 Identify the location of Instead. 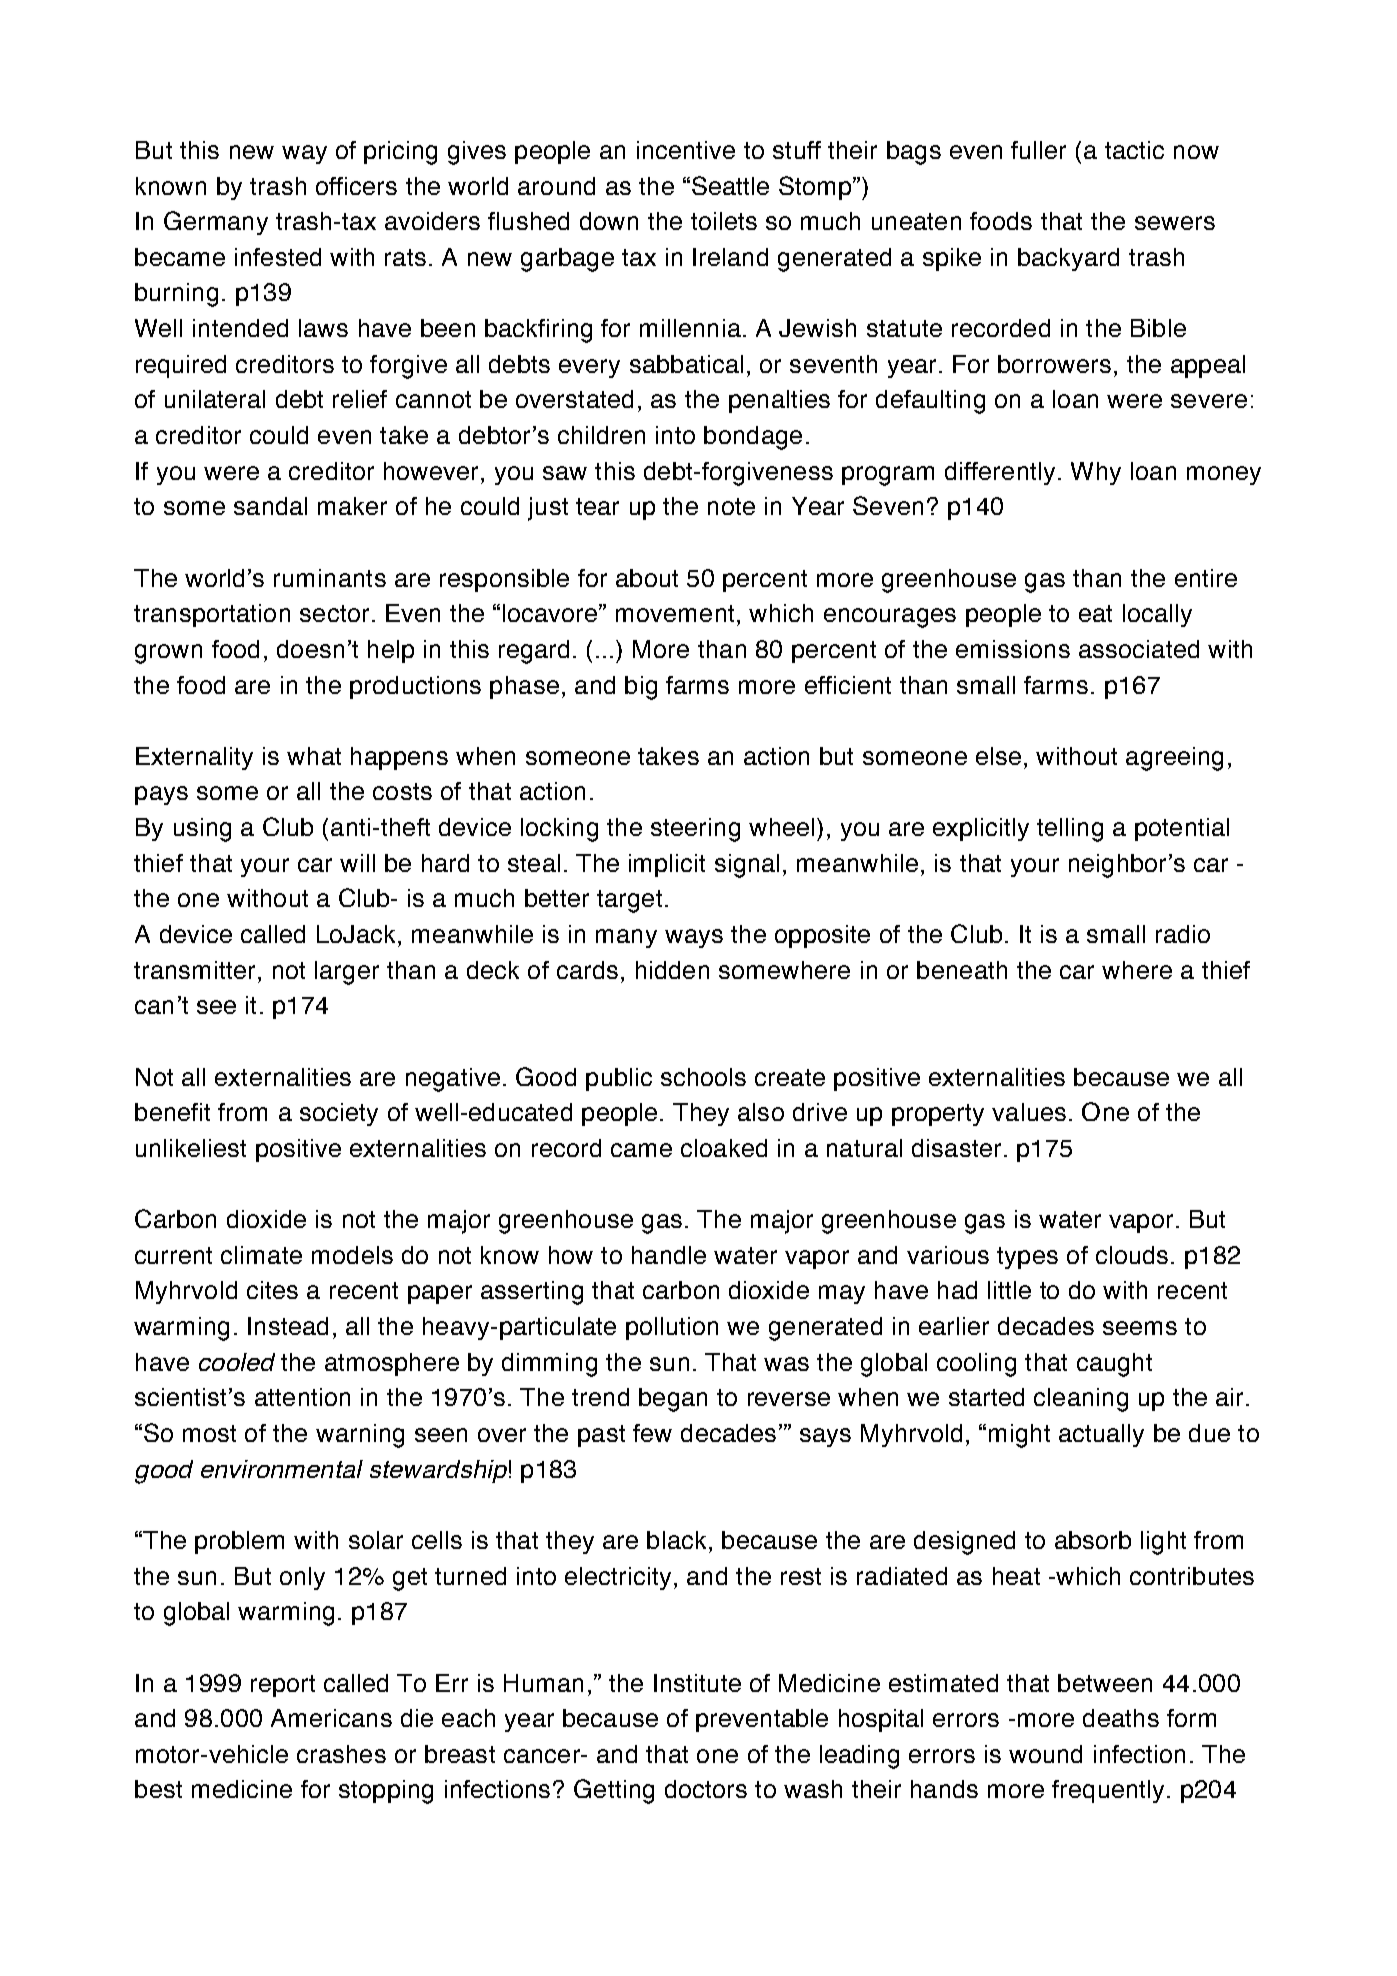
(288, 1326).
